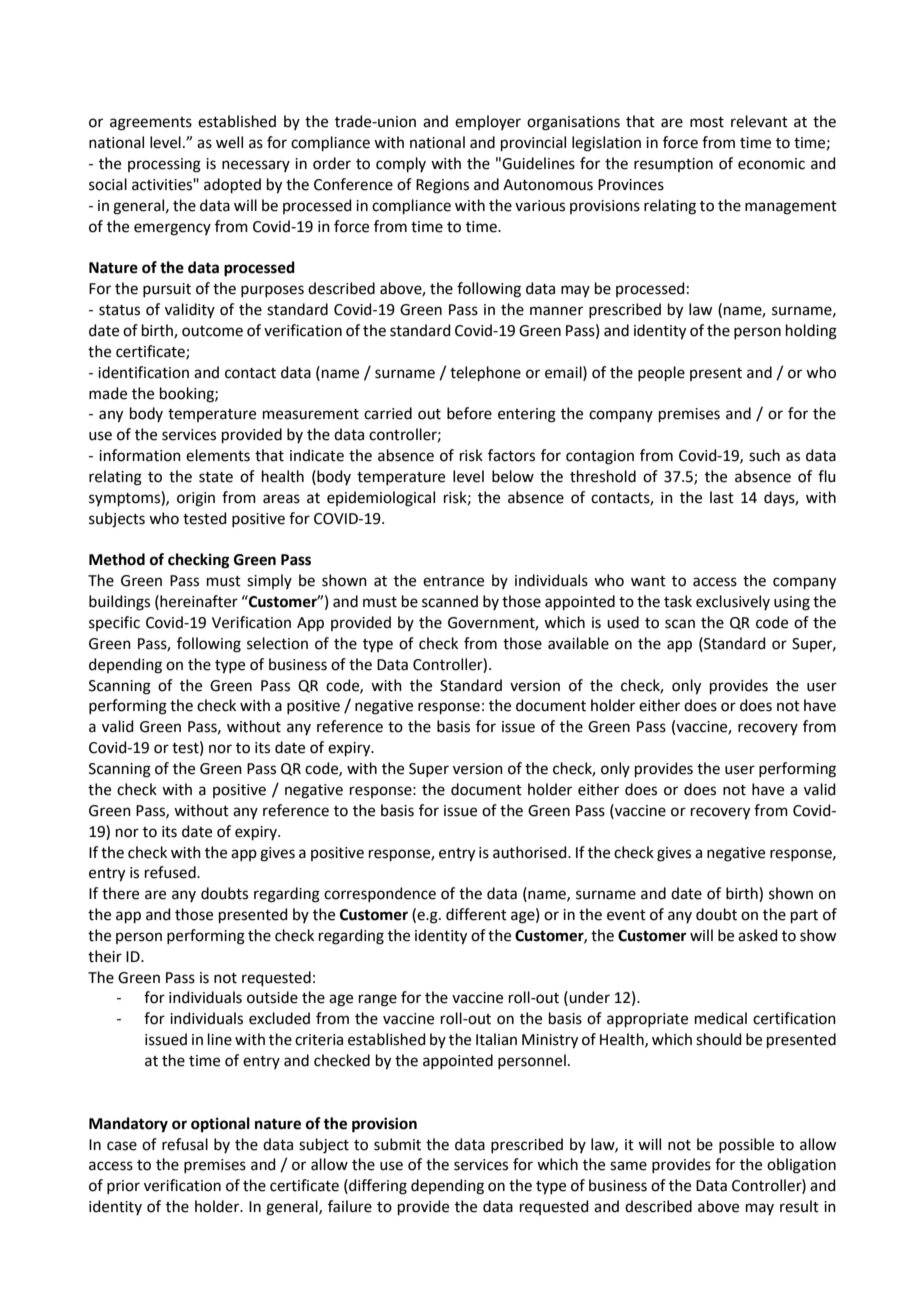  What do you see at coordinates (513, 476) in the screenshot?
I see `below` at bounding box center [513, 476].
